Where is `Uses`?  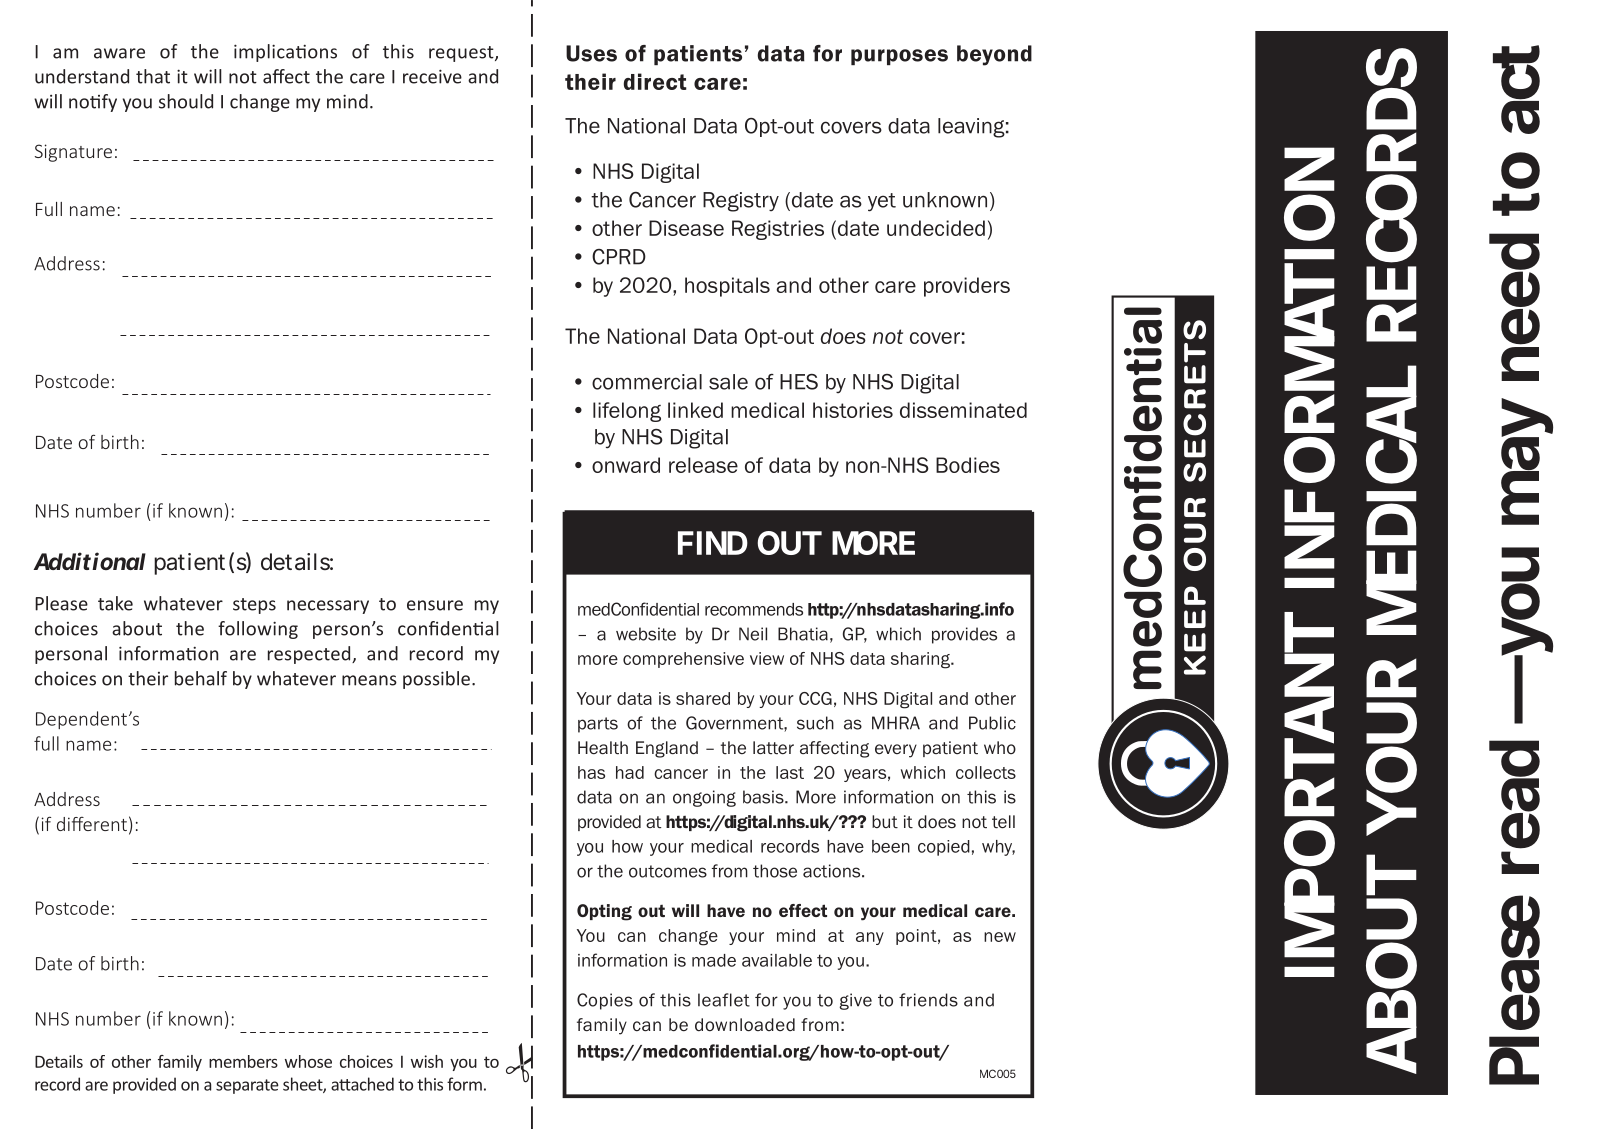 Uses is located at coordinates (591, 53).
